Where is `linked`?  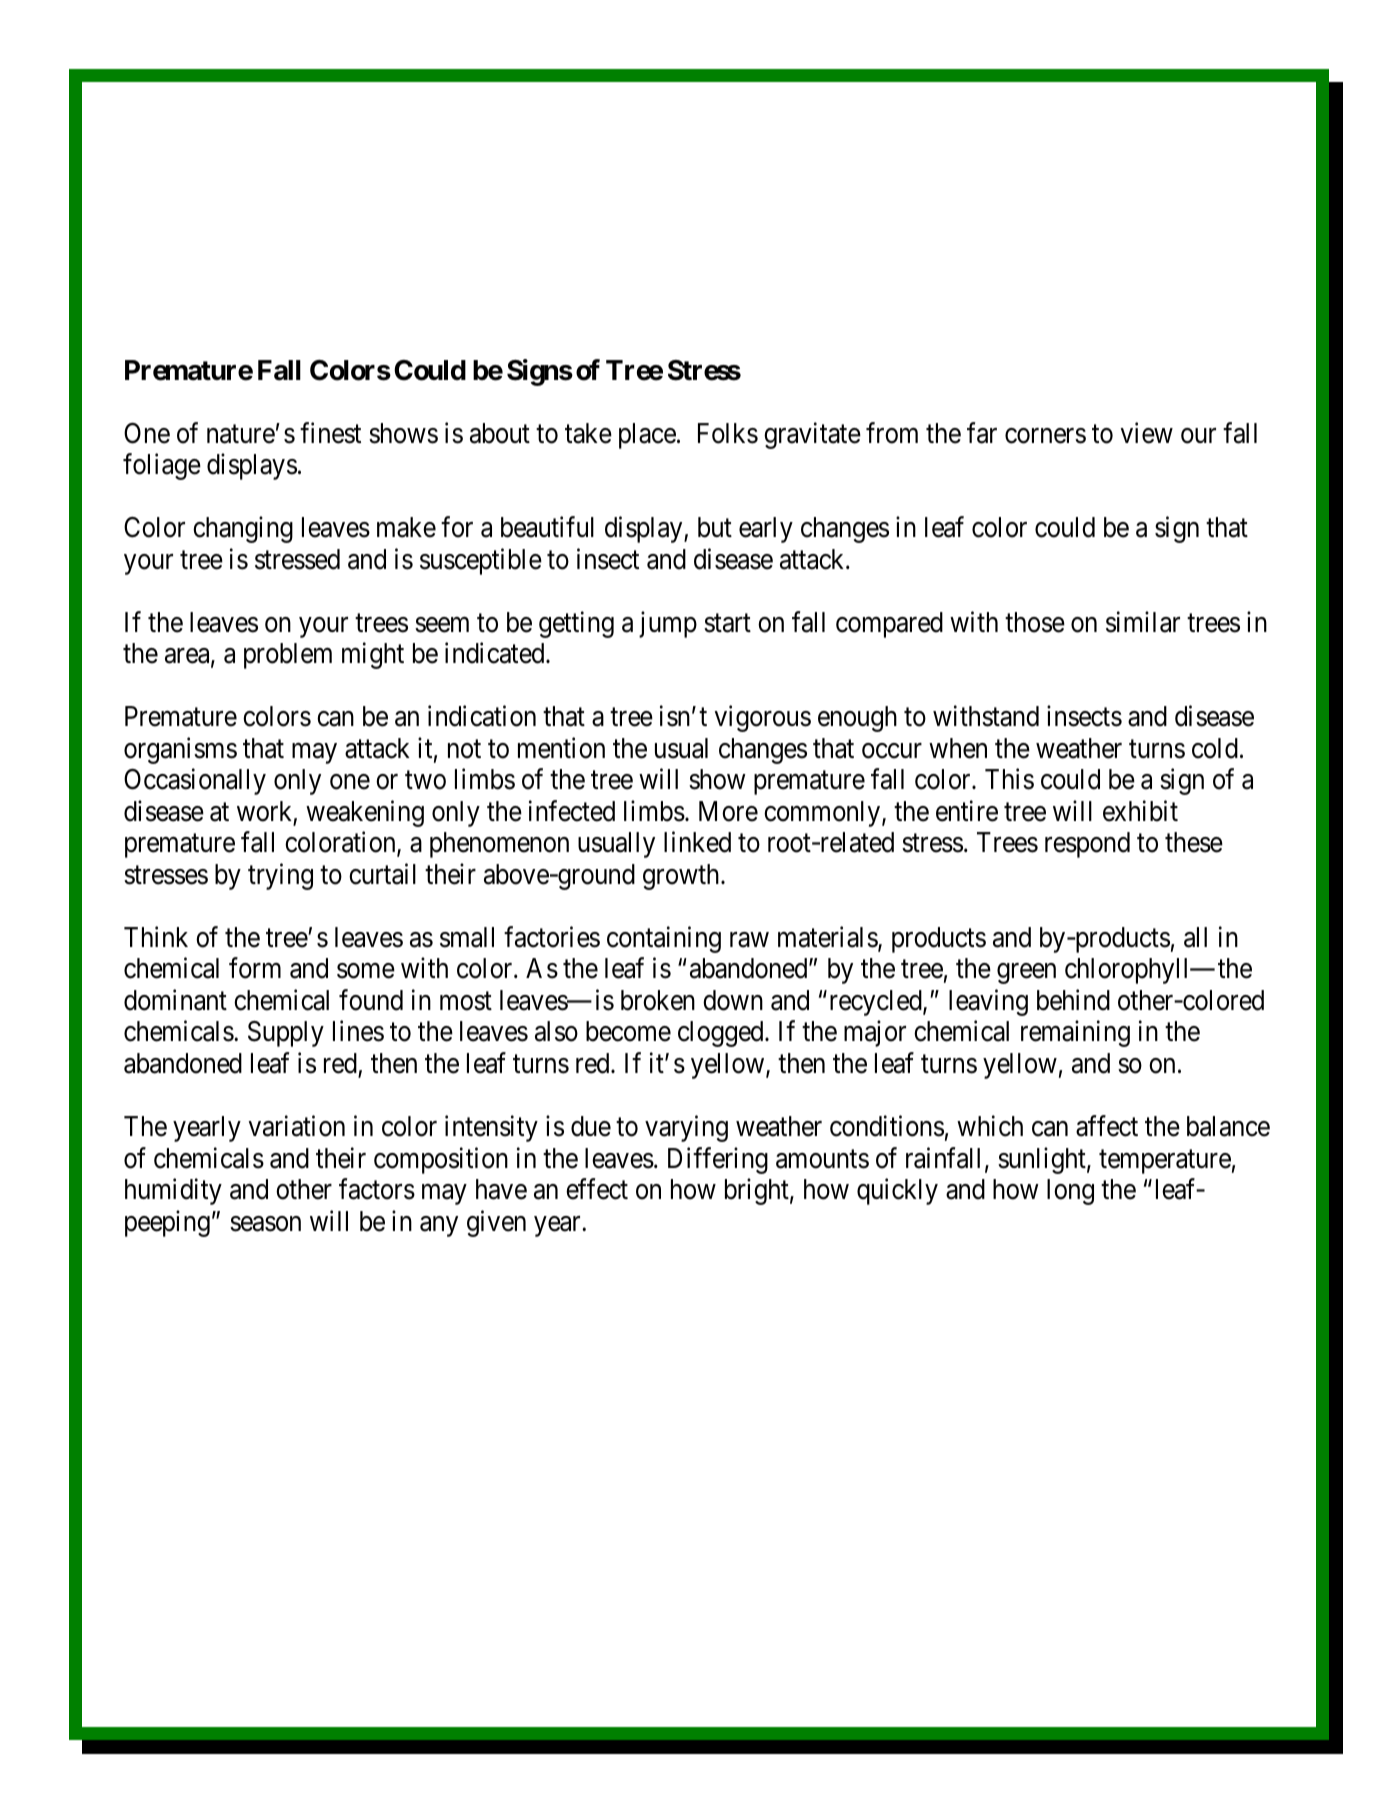 linked is located at coordinates (697, 842).
